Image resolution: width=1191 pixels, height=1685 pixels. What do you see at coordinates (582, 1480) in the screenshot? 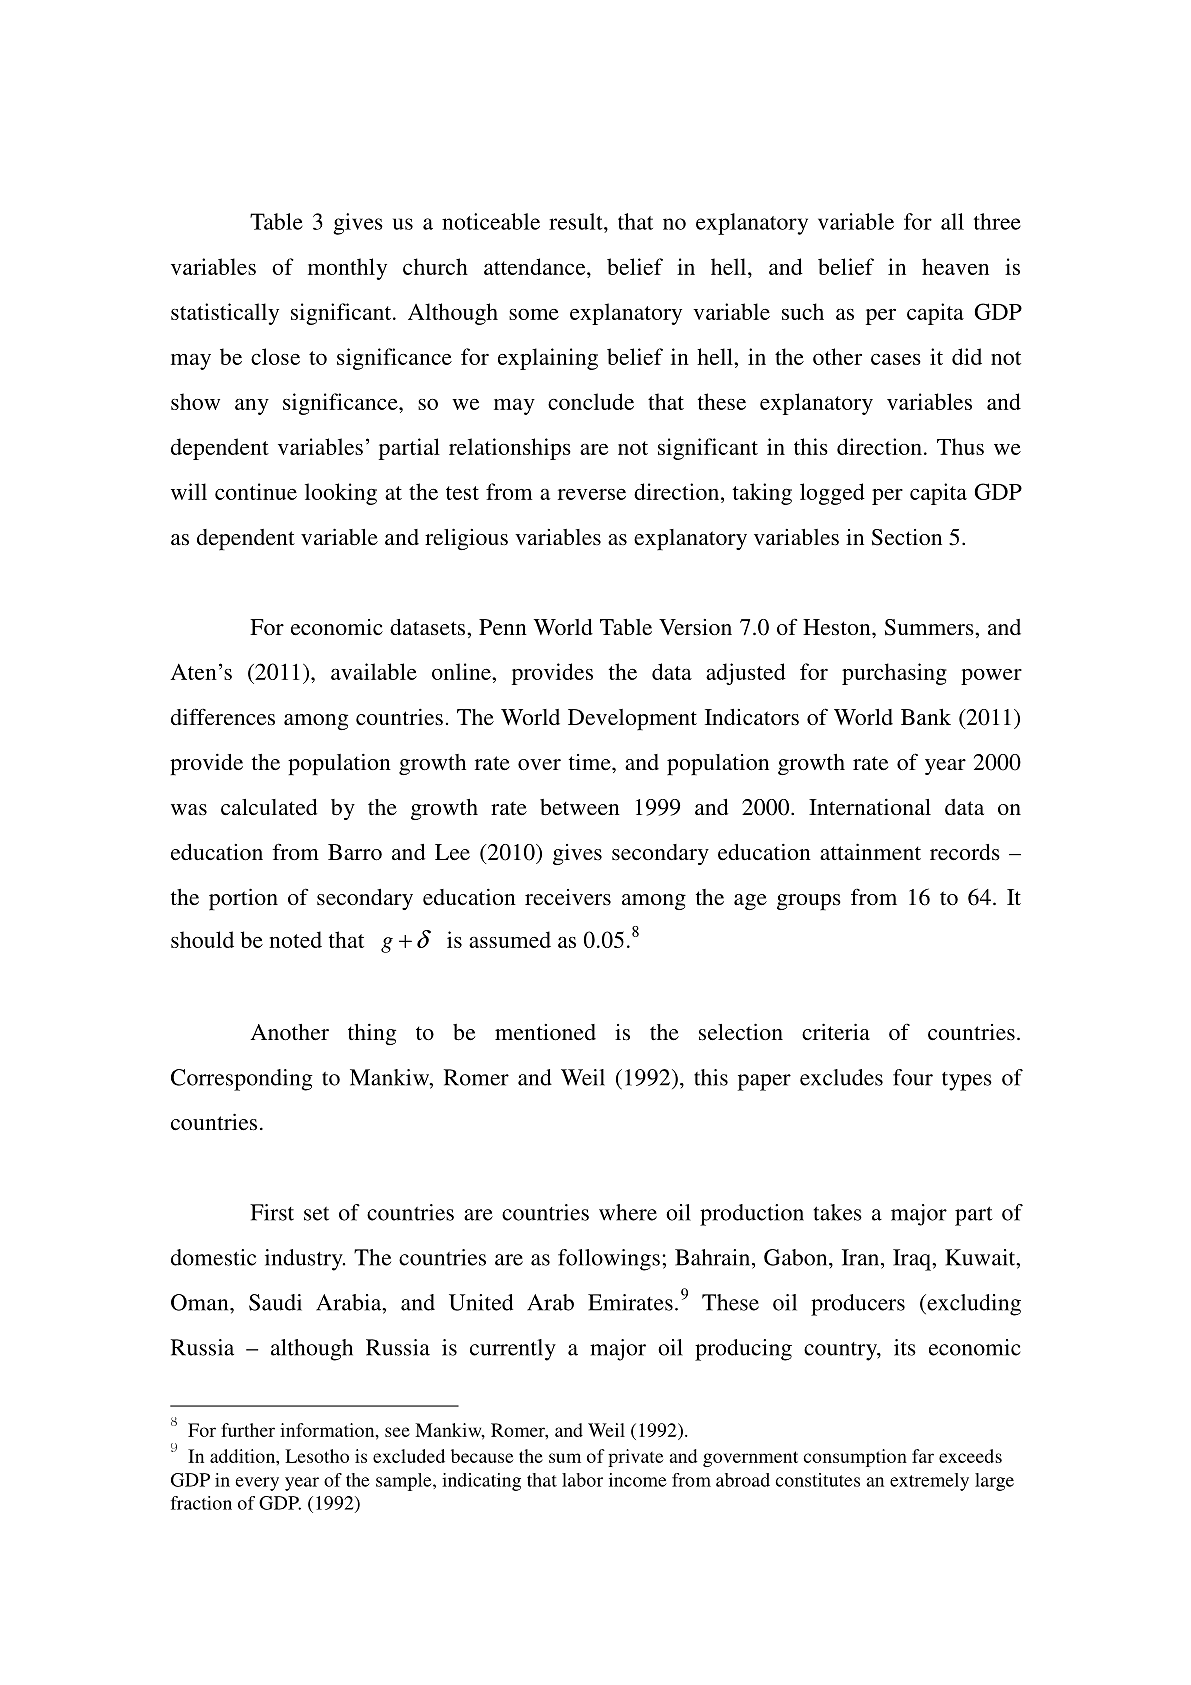
I see `labor` at bounding box center [582, 1480].
